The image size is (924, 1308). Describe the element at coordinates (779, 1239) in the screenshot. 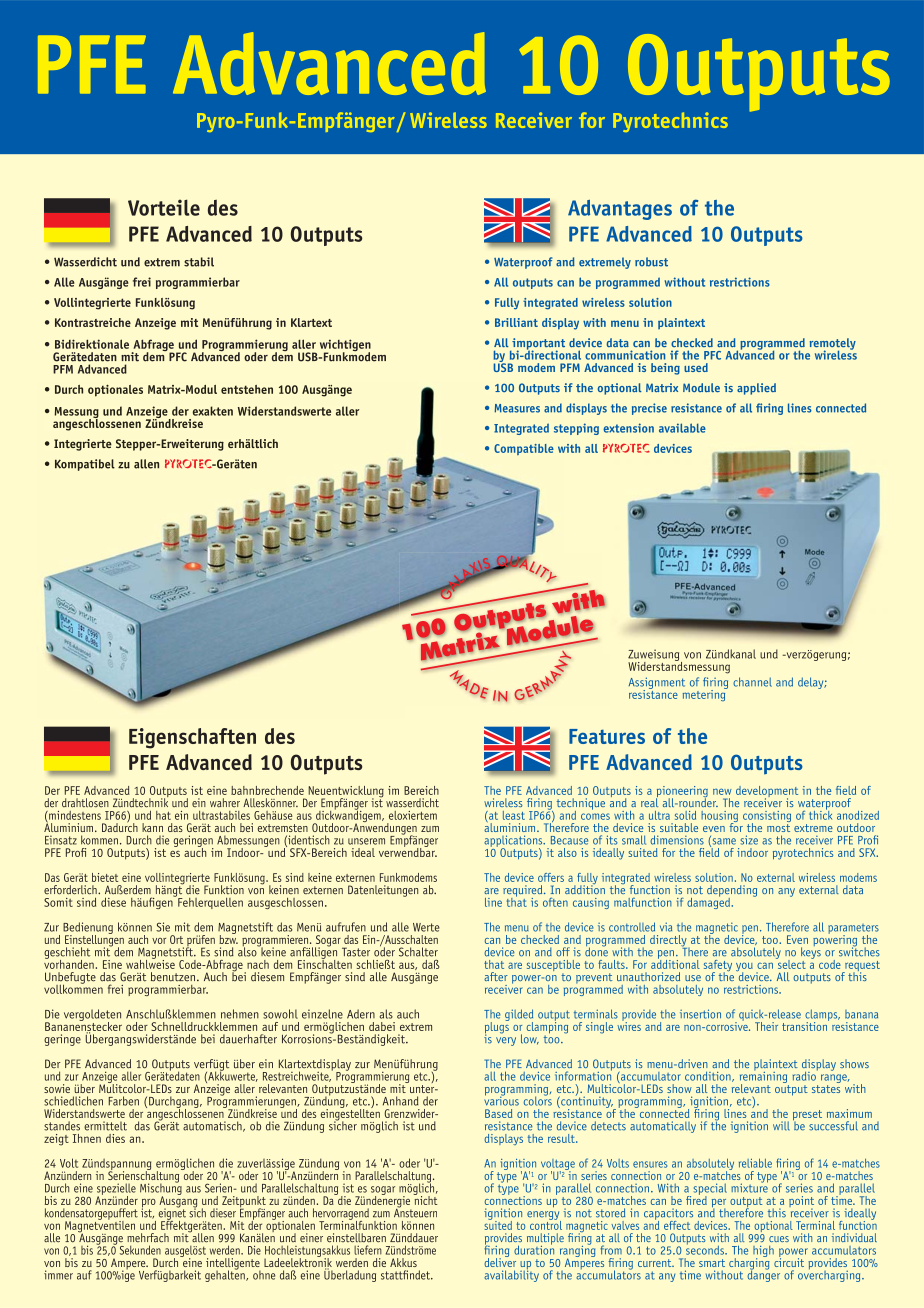

I see `cues` at that location.
